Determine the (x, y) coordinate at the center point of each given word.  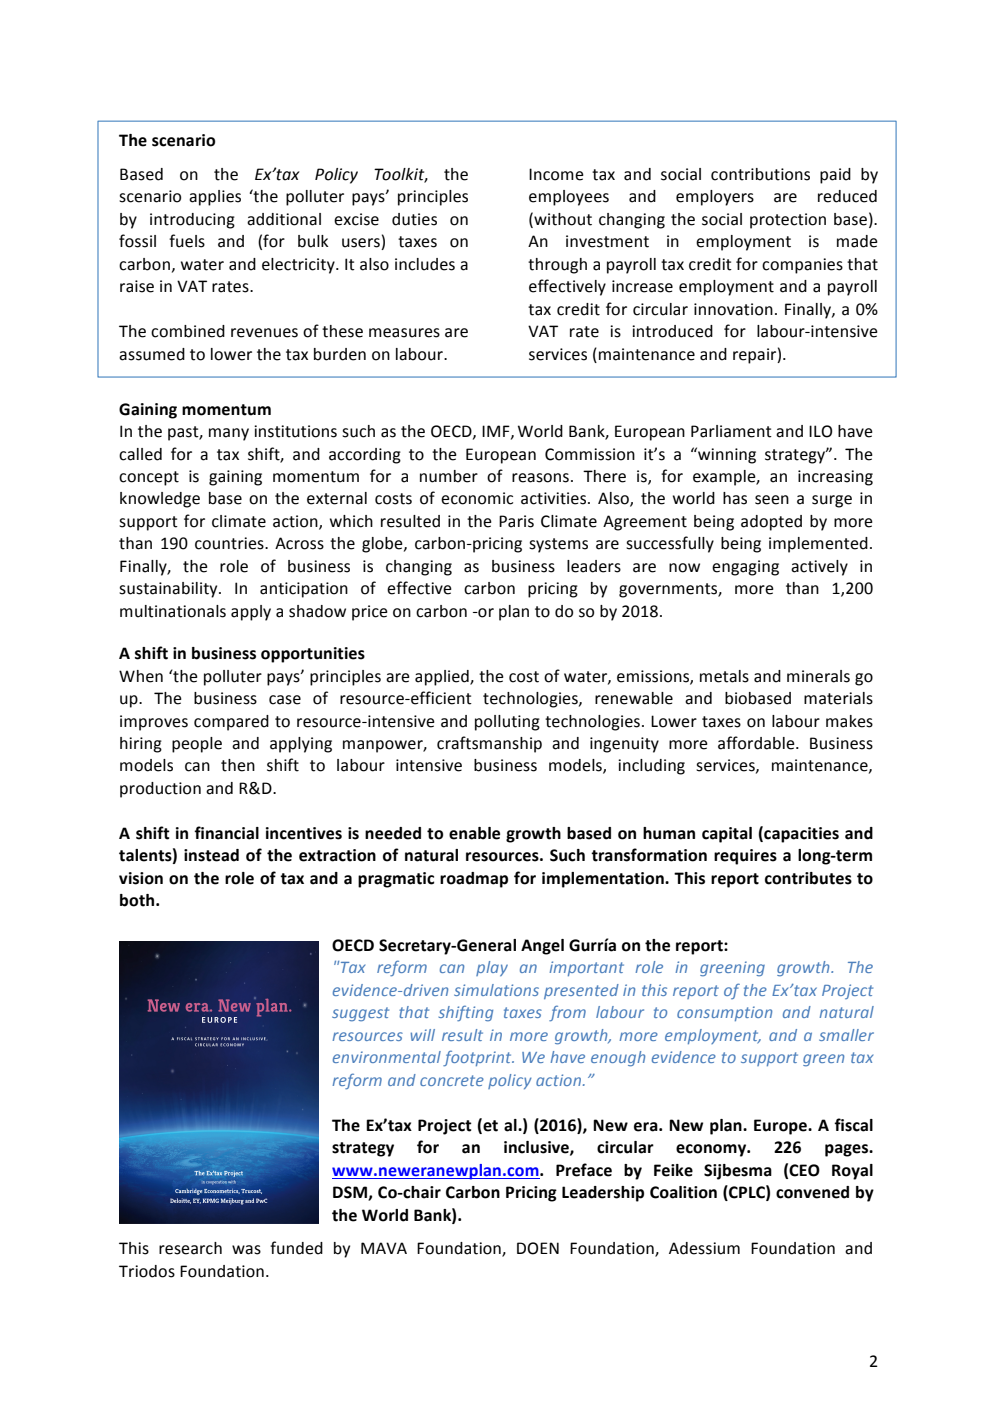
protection (788, 221)
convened (812, 1192)
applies (215, 198)
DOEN (538, 1248)
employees (569, 198)
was (246, 1250)
